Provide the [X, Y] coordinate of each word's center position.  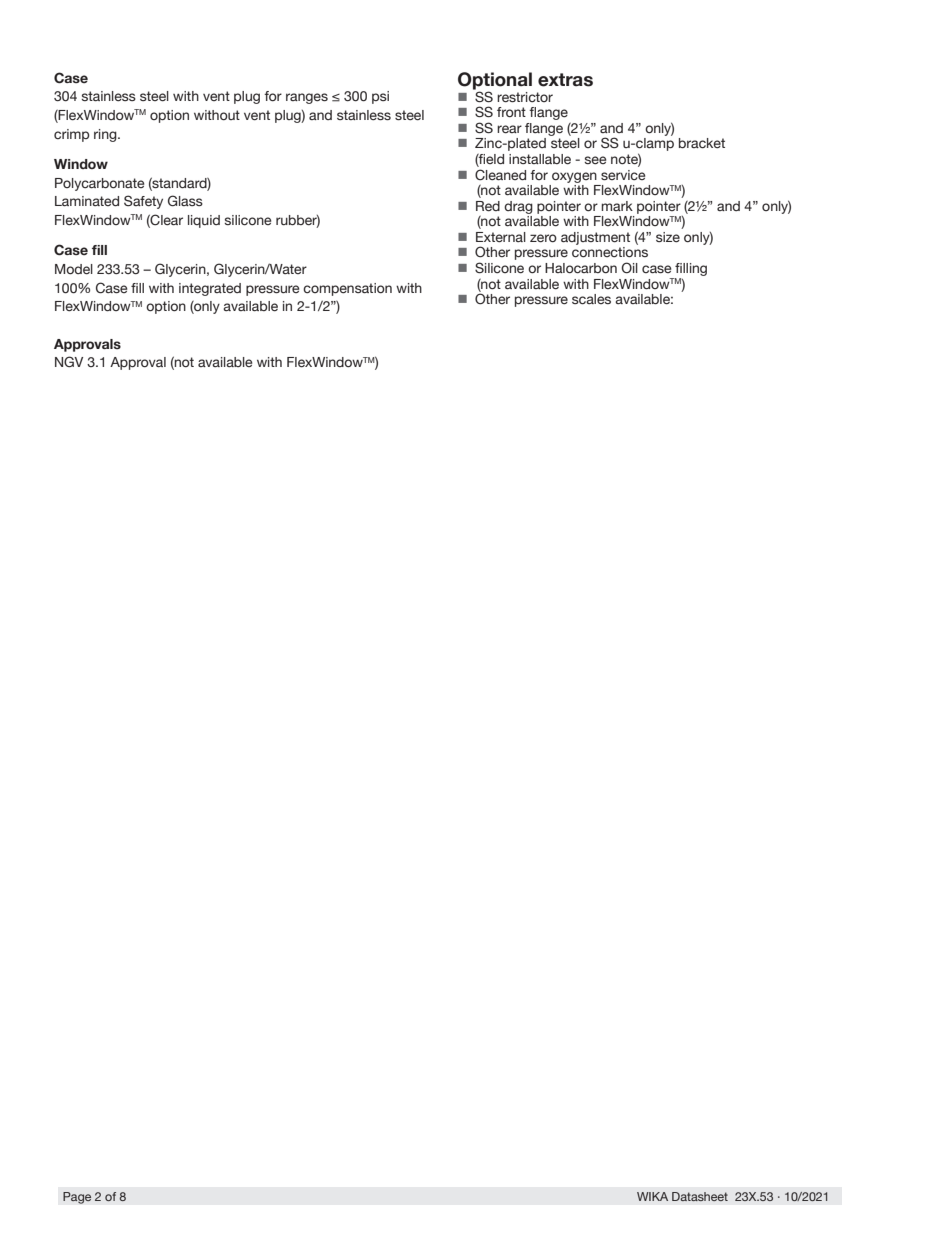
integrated [210, 289]
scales [591, 299]
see [595, 160]
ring [106, 135]
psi [380, 97]
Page [77, 1198]
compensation [347, 289]
